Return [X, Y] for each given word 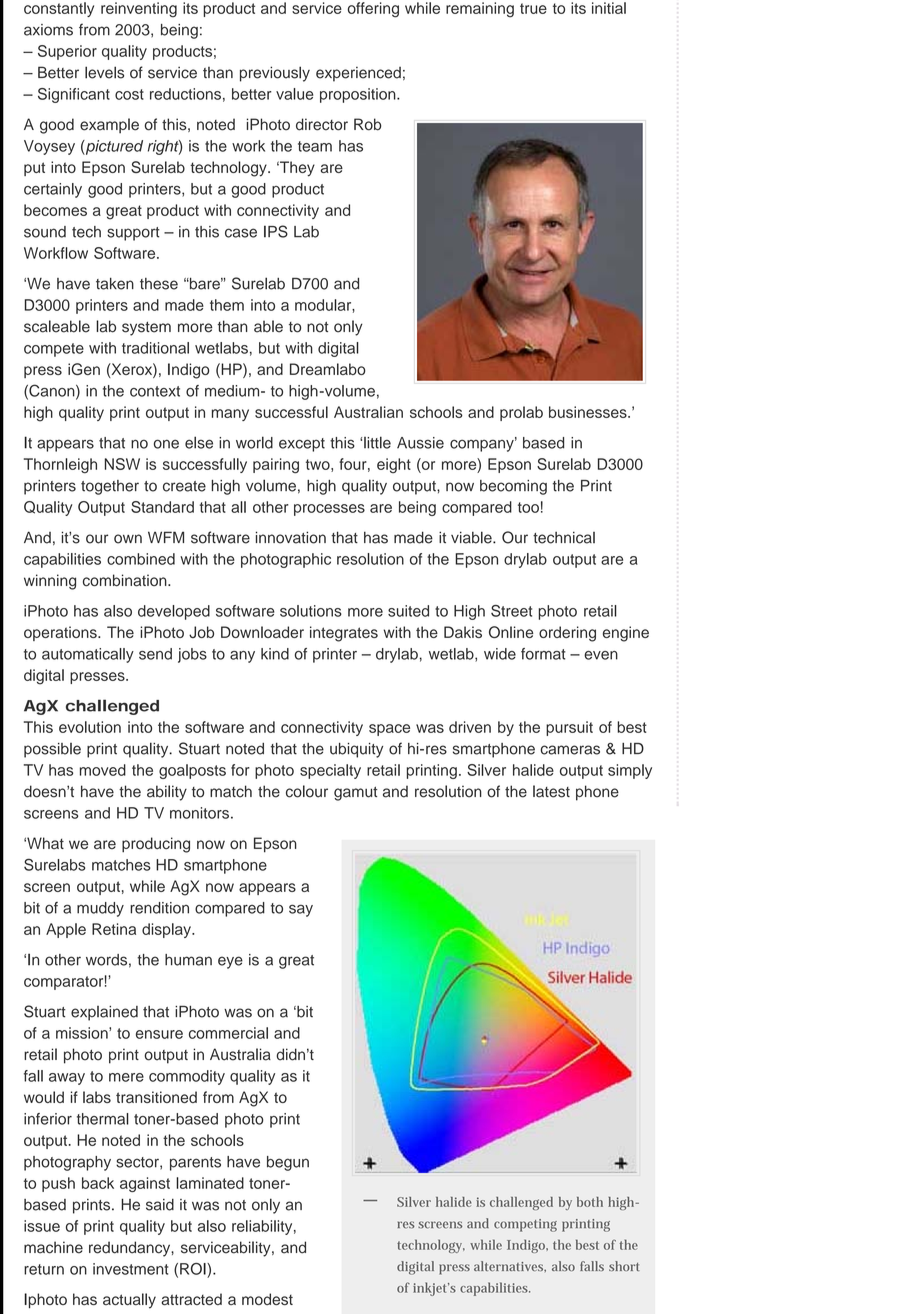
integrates [344, 634]
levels [104, 72]
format [543, 654]
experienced [358, 74]
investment [130, 1269]
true [533, 8]
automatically [88, 655]
